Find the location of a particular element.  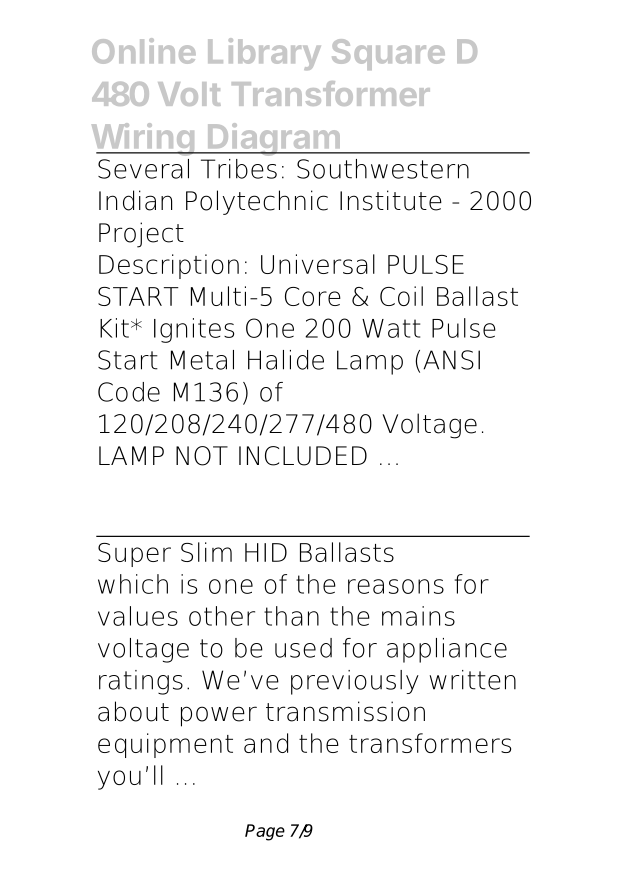

Online is located at coordinates (144, 51).
